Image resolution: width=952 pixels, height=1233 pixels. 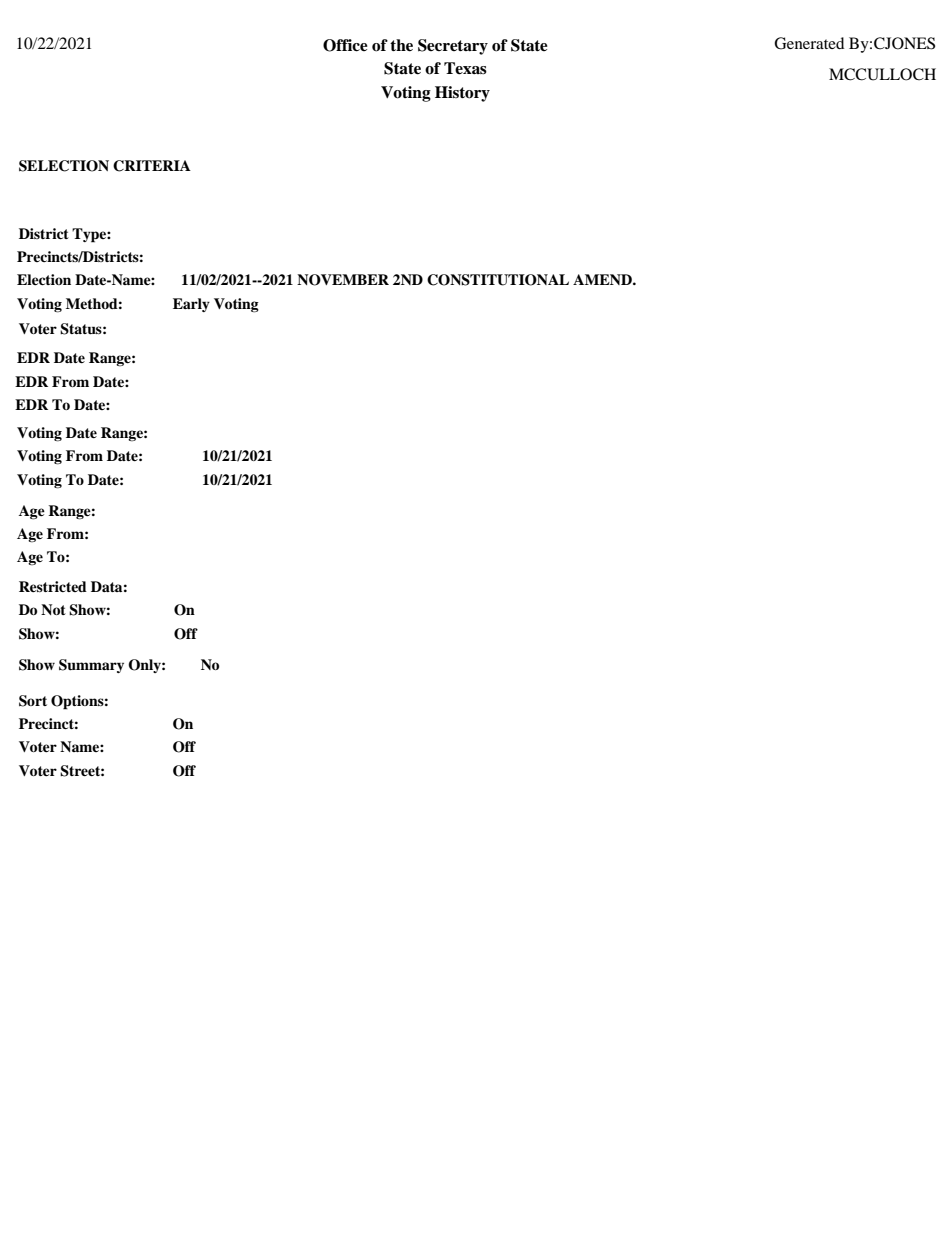 What do you see at coordinates (33, 701) in the screenshot?
I see `Sort` at bounding box center [33, 701].
